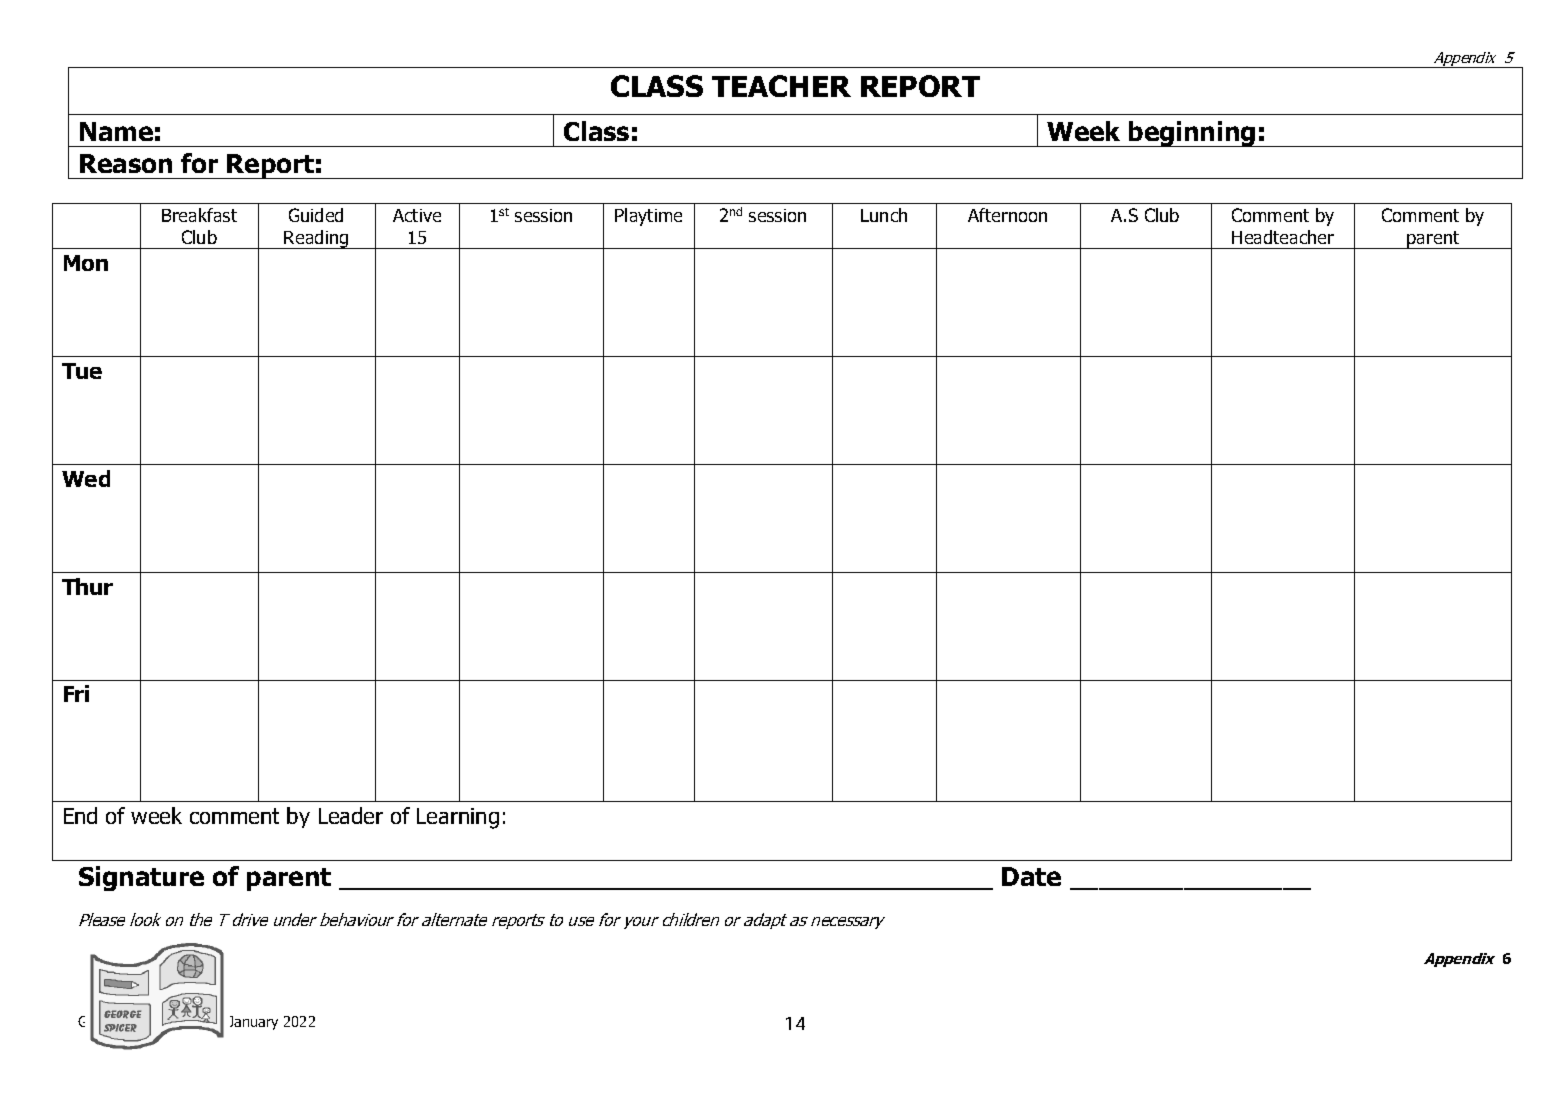 This screenshot has height=1097, width=1551. I want to click on Playtime, so click(648, 217).
